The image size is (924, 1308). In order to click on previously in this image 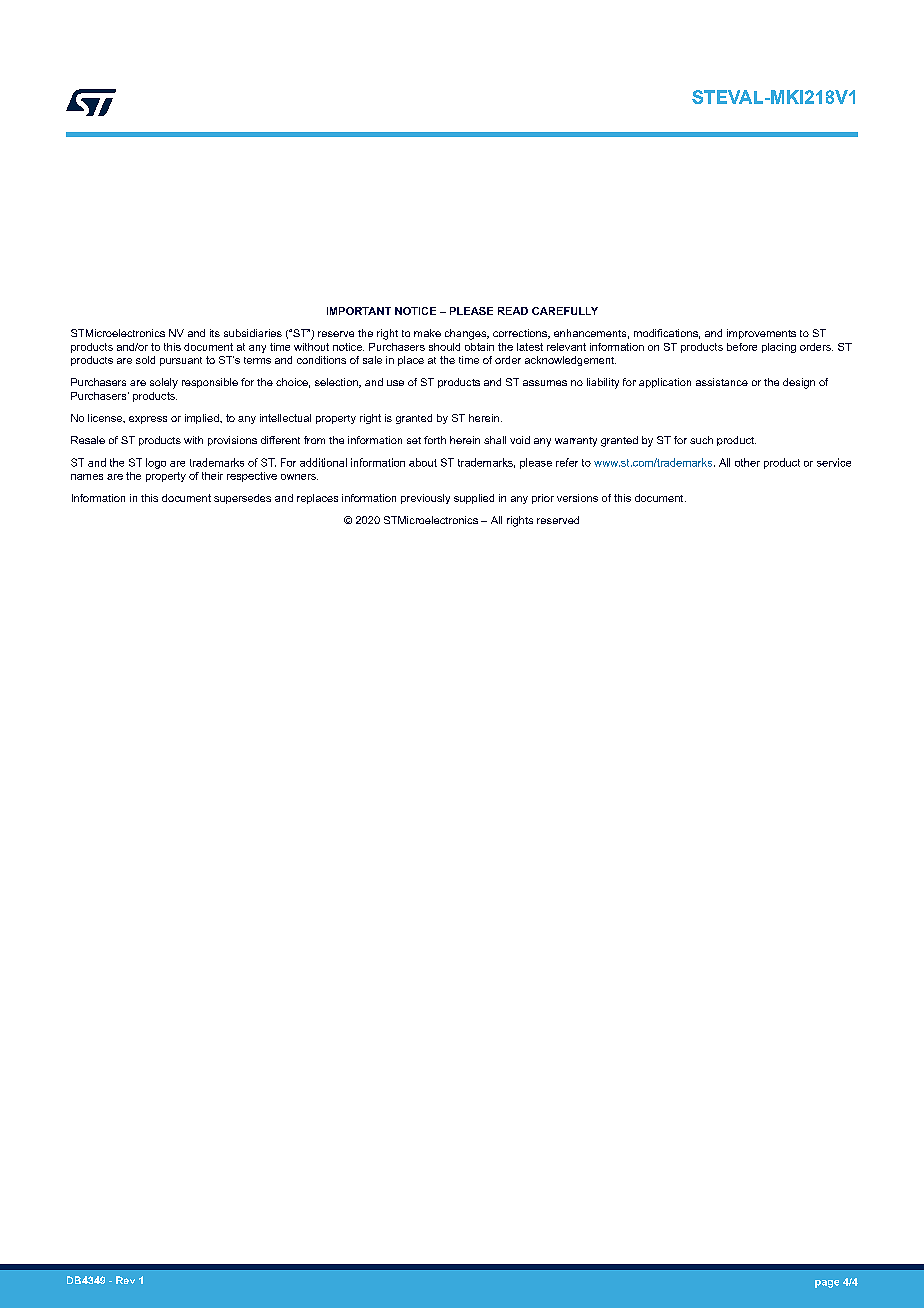, I will do `click(425, 499)`.
